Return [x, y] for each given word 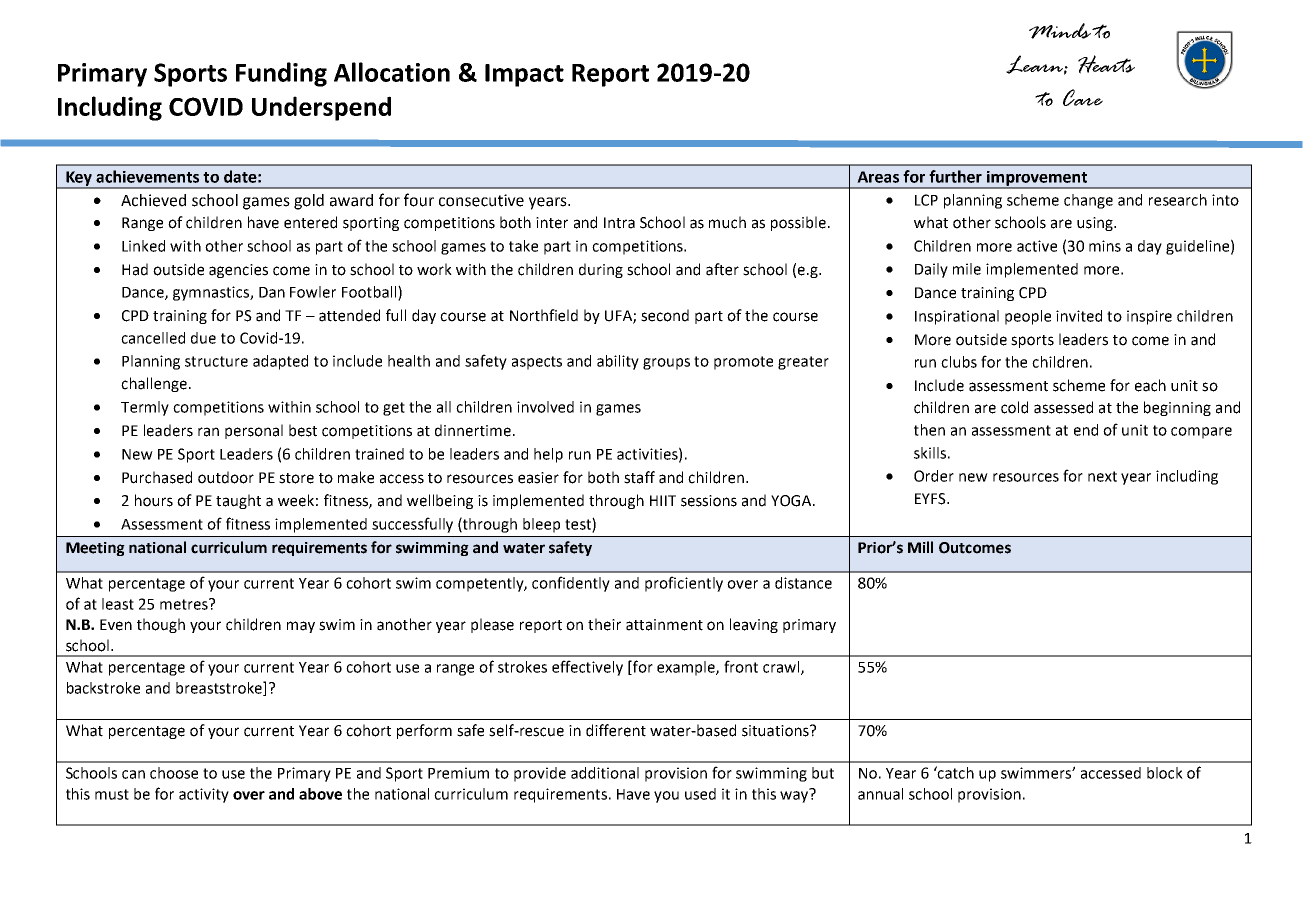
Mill [920, 547]
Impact [524, 75]
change [1088, 201]
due [203, 338]
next [1102, 476]
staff [639, 477]
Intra [619, 223]
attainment [664, 625]
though [161, 625]
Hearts [1106, 64]
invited [1079, 316]
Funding [281, 74]
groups [666, 364]
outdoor [226, 477]
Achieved [153, 200]
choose [174, 773]
